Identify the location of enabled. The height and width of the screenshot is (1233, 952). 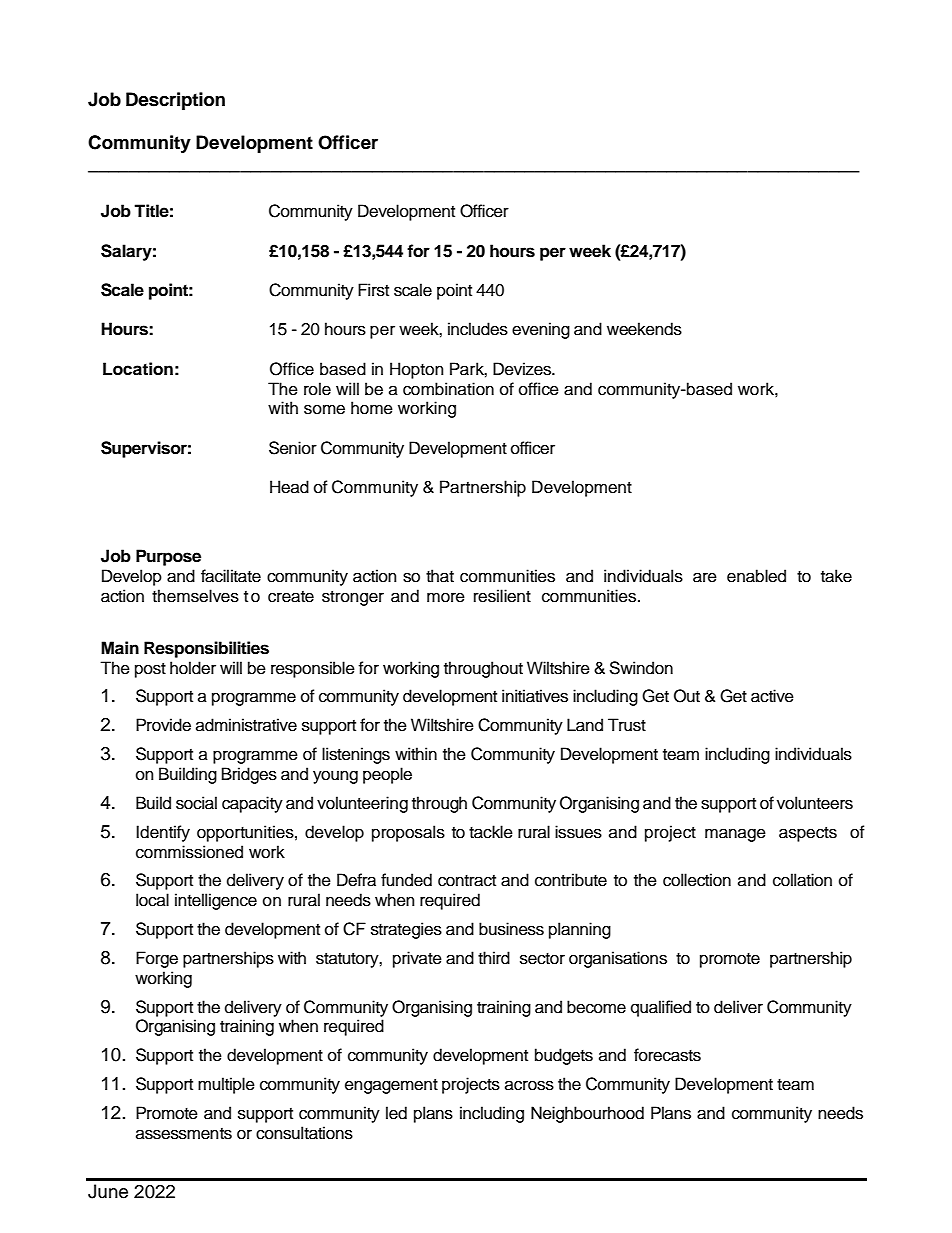
(756, 576).
